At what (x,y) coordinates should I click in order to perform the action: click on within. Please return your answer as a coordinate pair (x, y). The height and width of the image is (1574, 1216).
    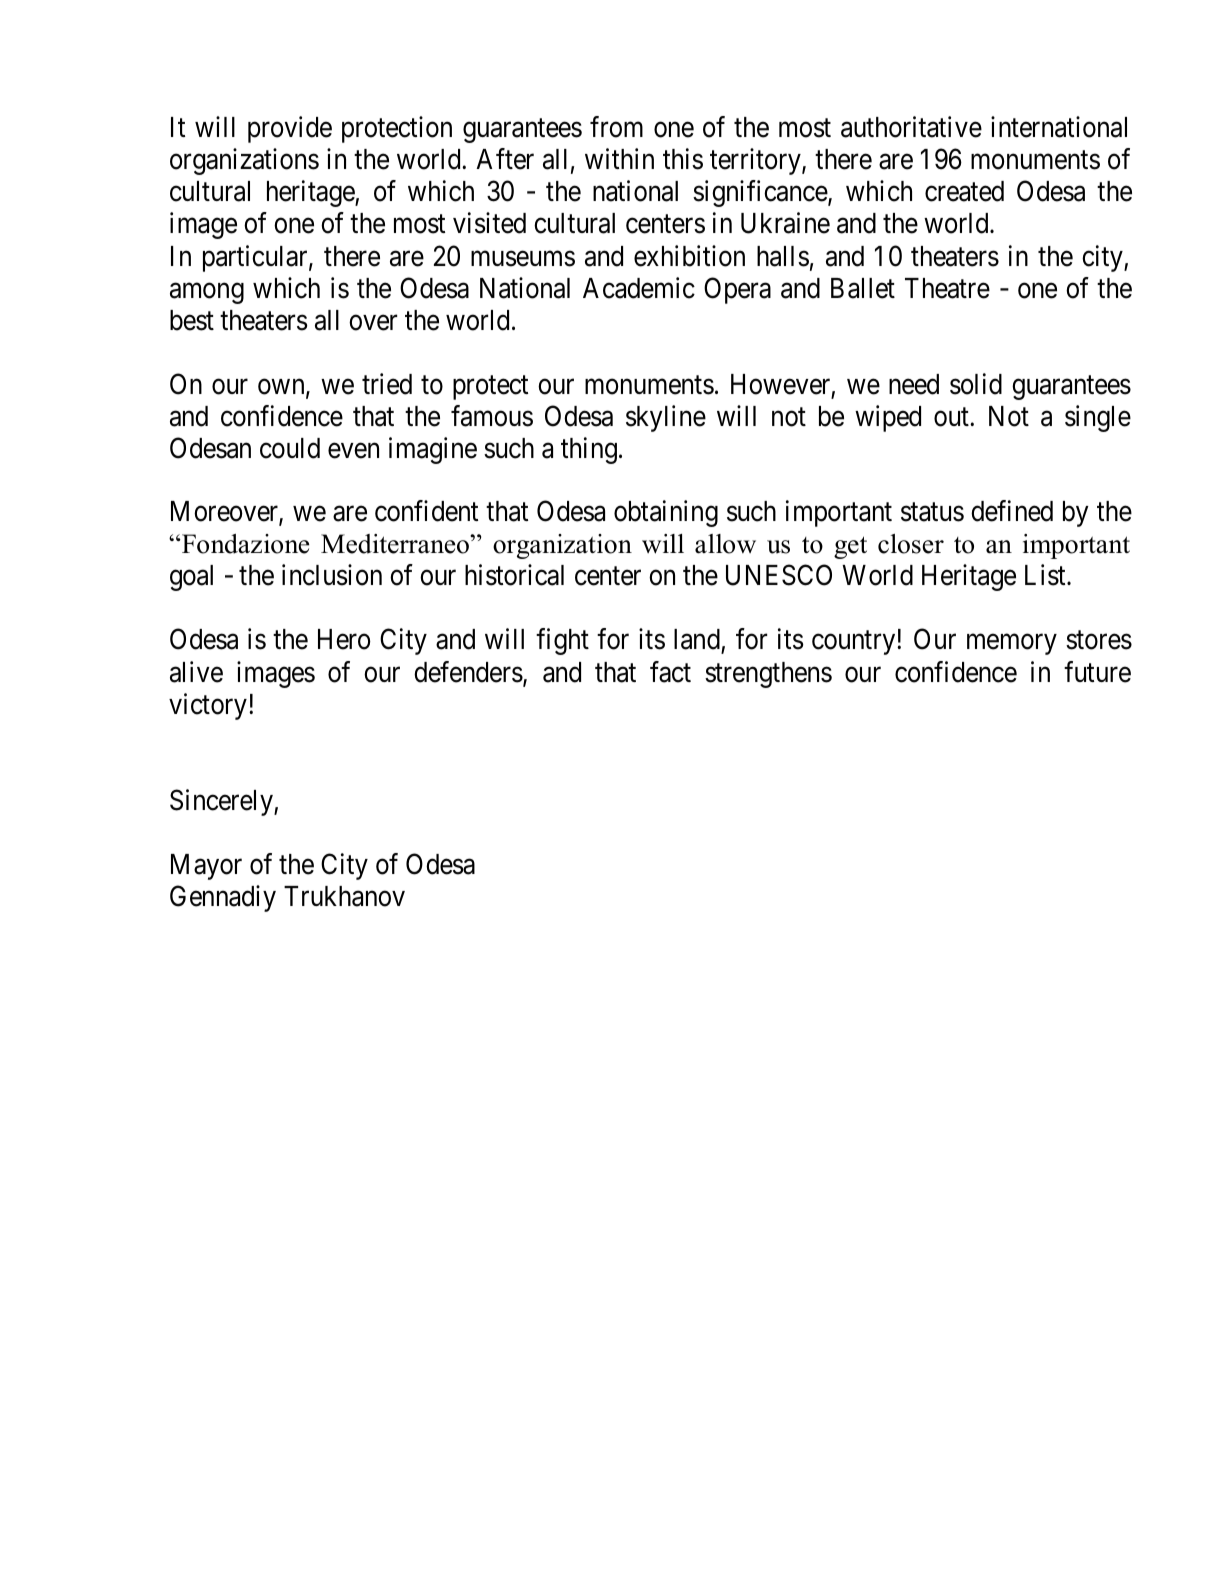
    Looking at the image, I should click on (619, 158).
